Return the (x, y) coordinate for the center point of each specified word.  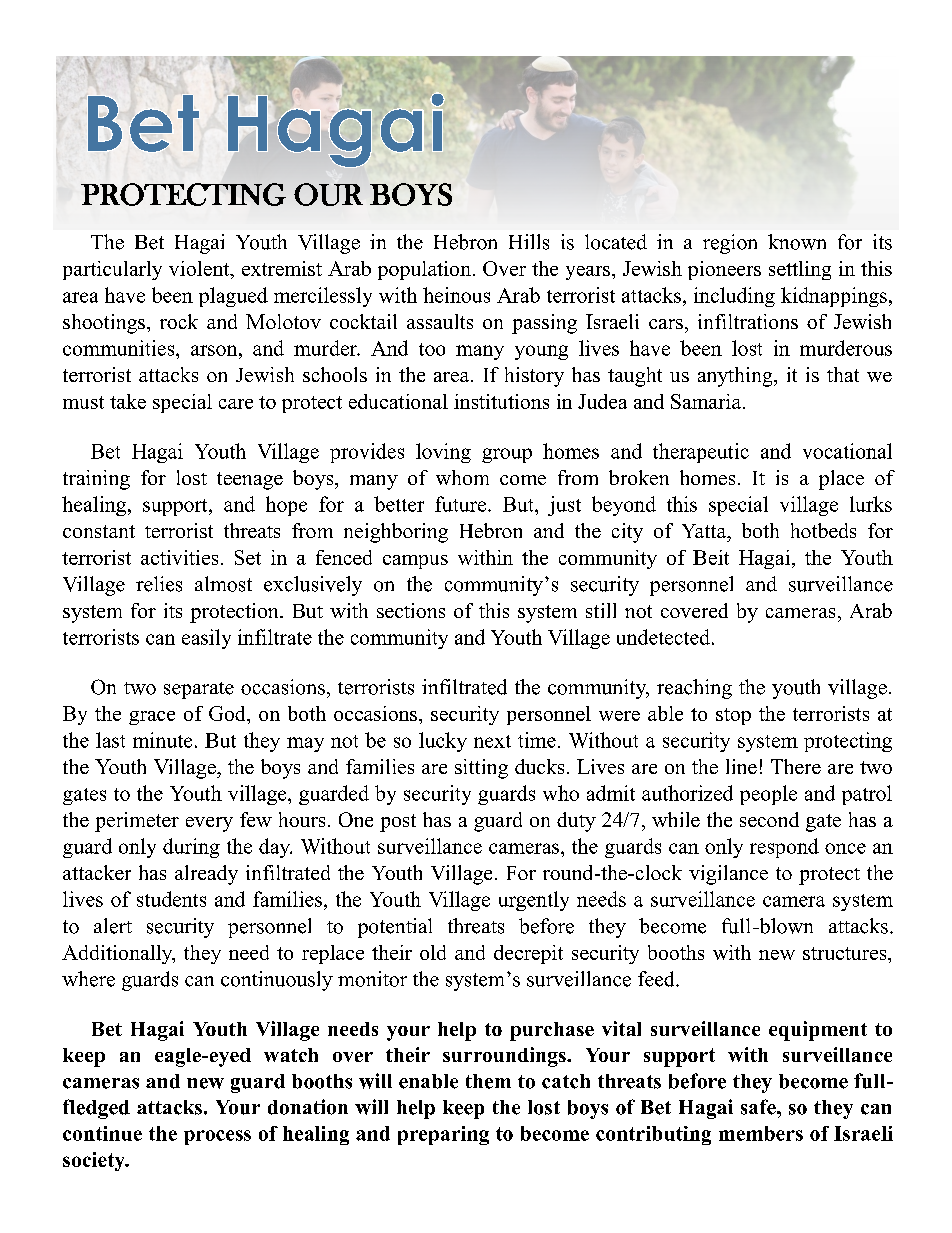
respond (784, 848)
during (191, 848)
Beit (711, 557)
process (217, 1137)
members (761, 1133)
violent (200, 270)
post (398, 823)
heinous (456, 295)
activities (179, 557)
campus (415, 562)
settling (800, 270)
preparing (443, 1135)
